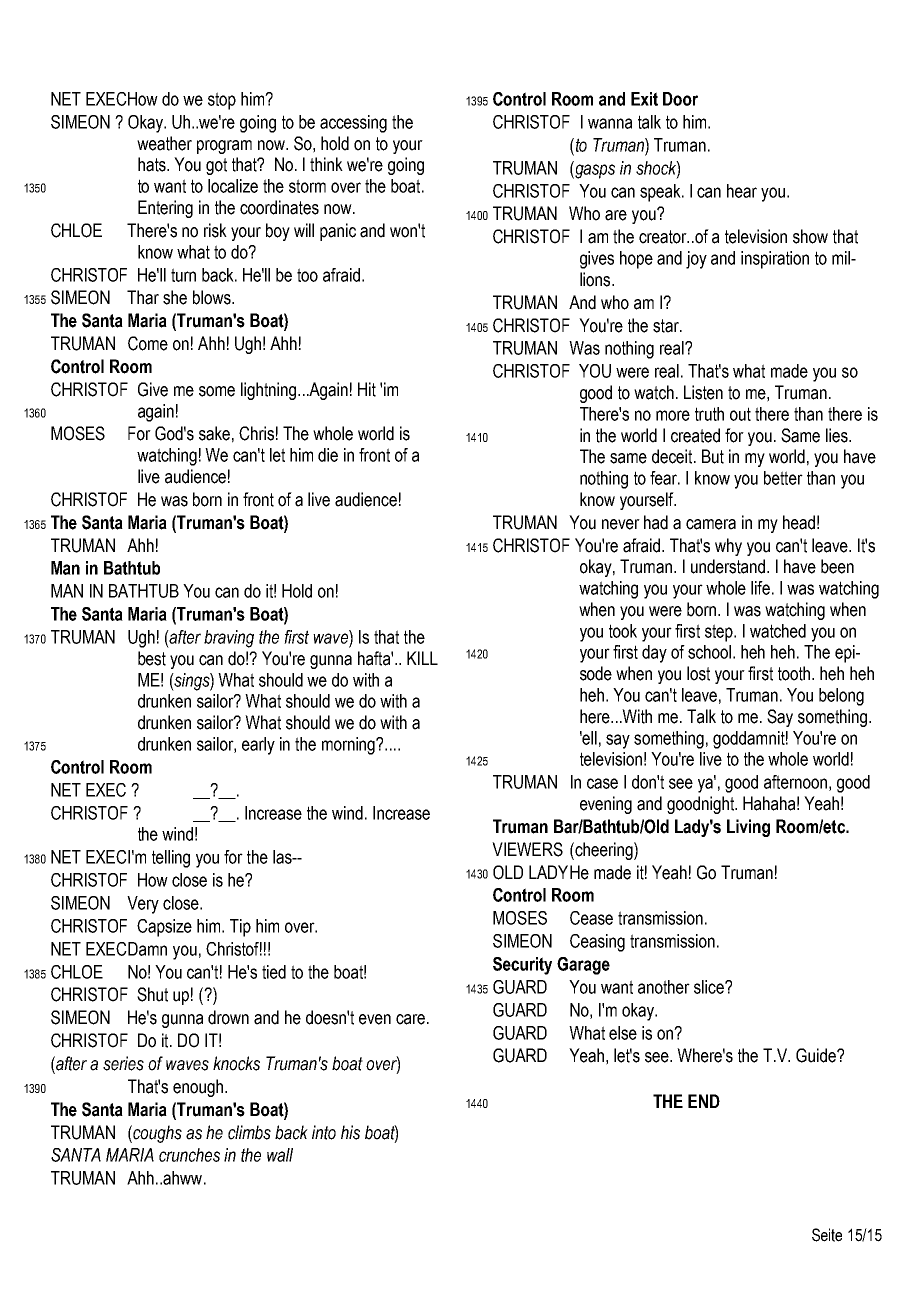  What do you see at coordinates (610, 123) in the document?
I see `wanna` at bounding box center [610, 123].
